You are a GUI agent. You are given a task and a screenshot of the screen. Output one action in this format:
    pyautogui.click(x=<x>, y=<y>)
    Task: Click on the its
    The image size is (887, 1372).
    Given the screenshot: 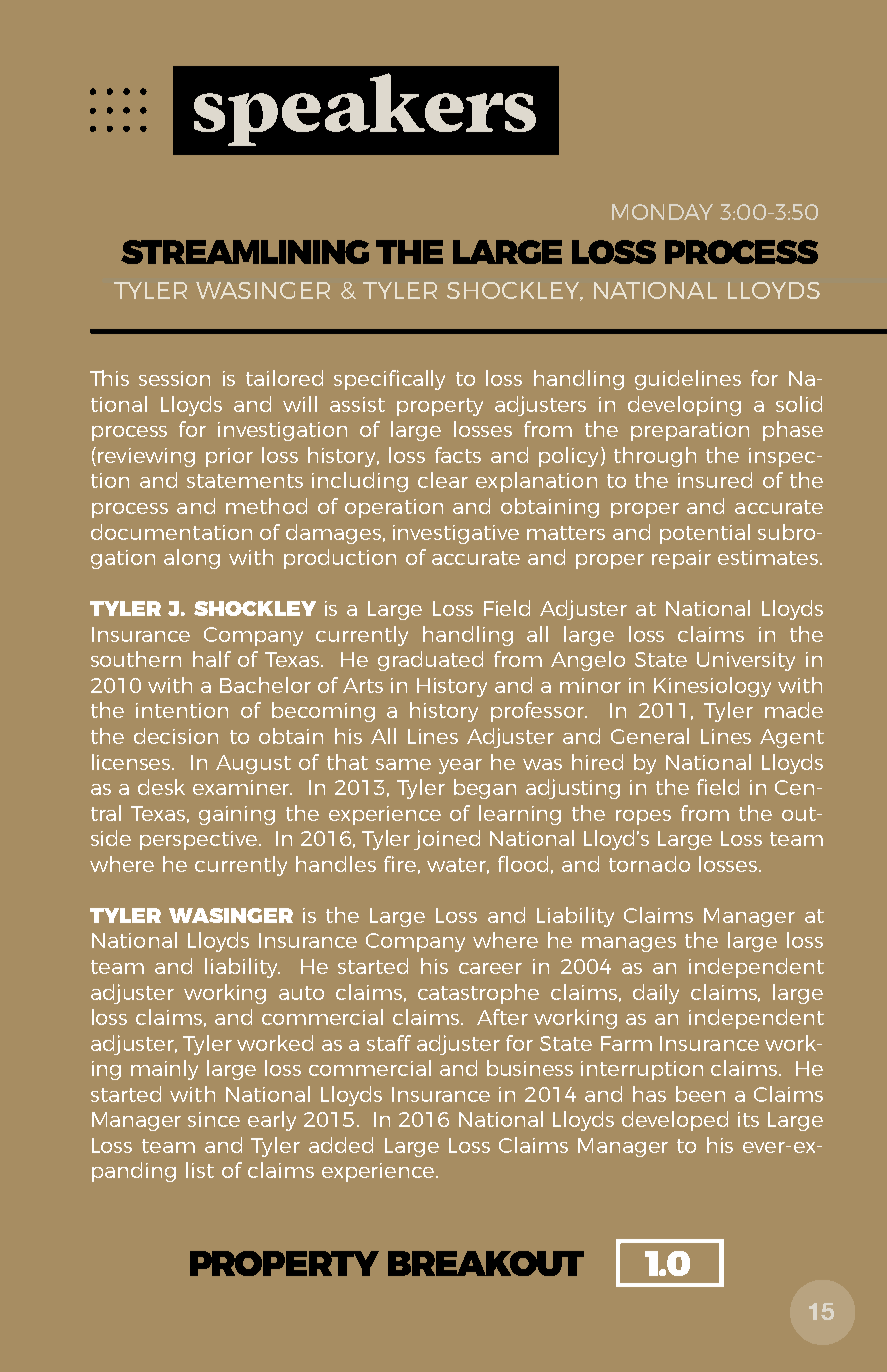 What is the action you would take?
    pyautogui.click(x=748, y=1119)
